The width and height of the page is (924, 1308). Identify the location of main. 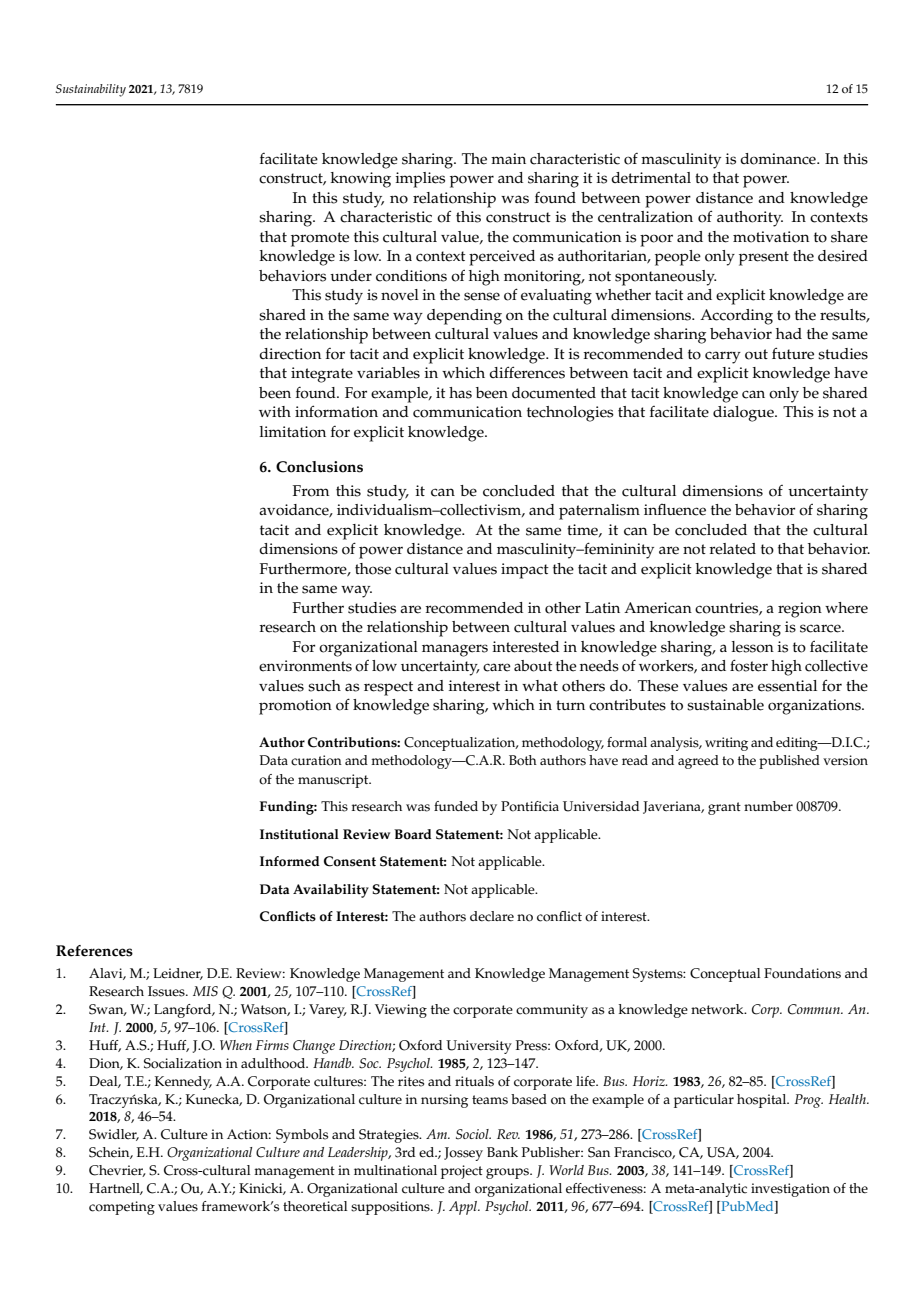
(508, 158).
